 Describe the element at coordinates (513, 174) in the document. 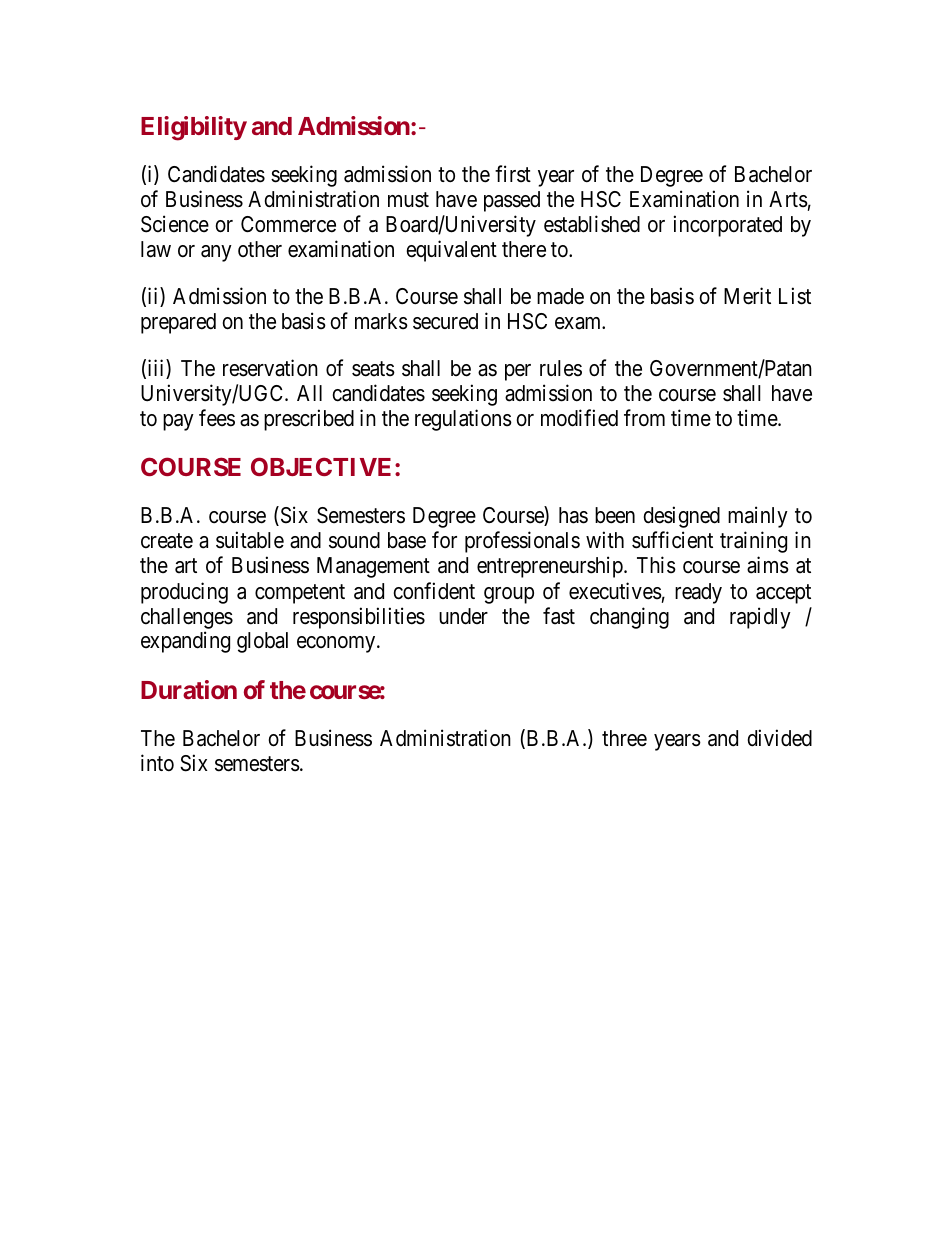

I see `first` at that location.
